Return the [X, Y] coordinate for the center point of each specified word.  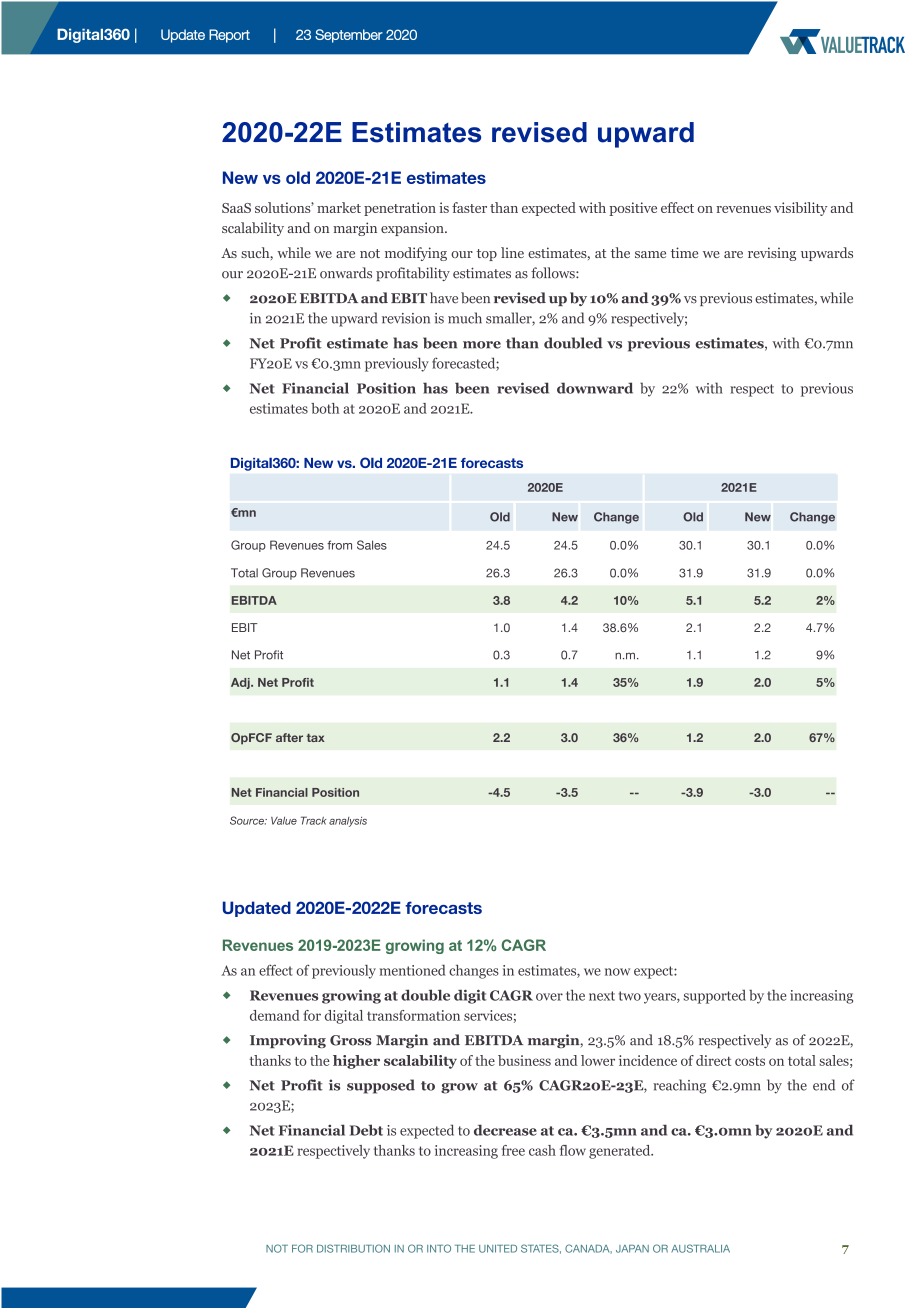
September [349, 36]
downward [595, 388]
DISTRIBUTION [353, 1248]
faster [469, 207]
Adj [241, 683]
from [339, 545]
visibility [800, 209]
